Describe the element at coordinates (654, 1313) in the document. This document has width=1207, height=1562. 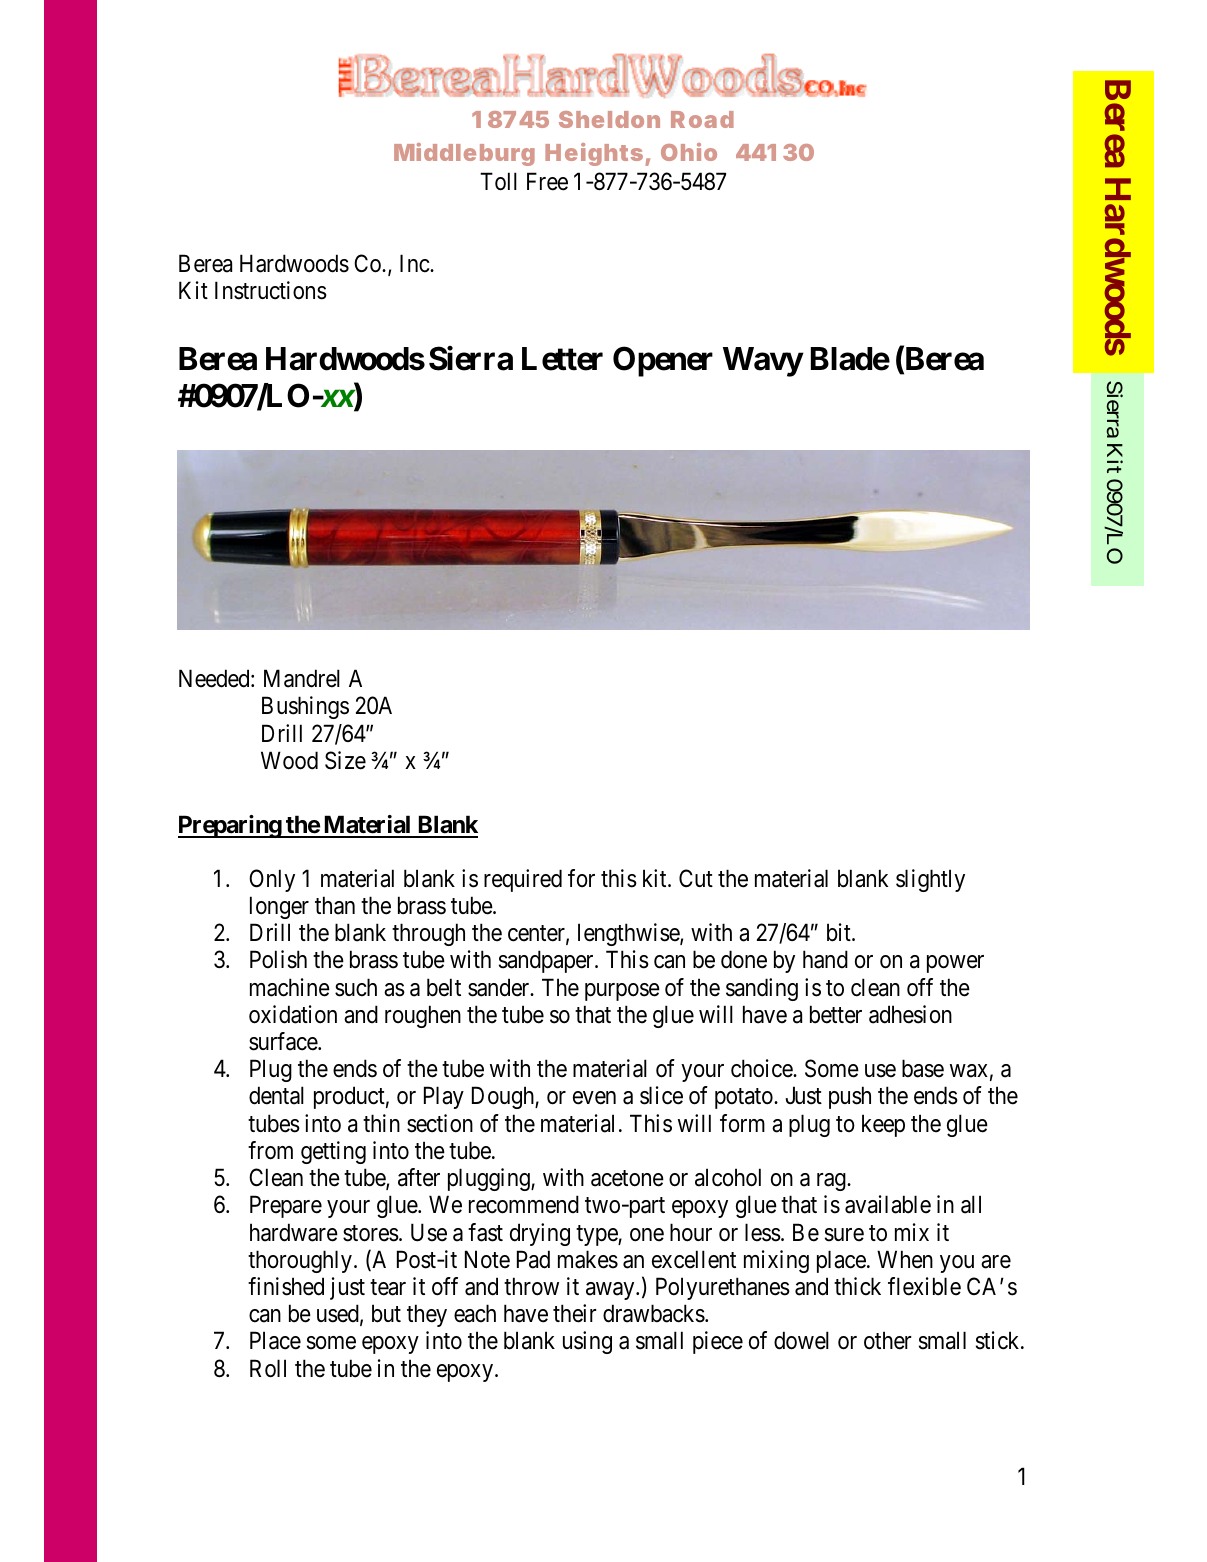
I see `drawbacks` at that location.
